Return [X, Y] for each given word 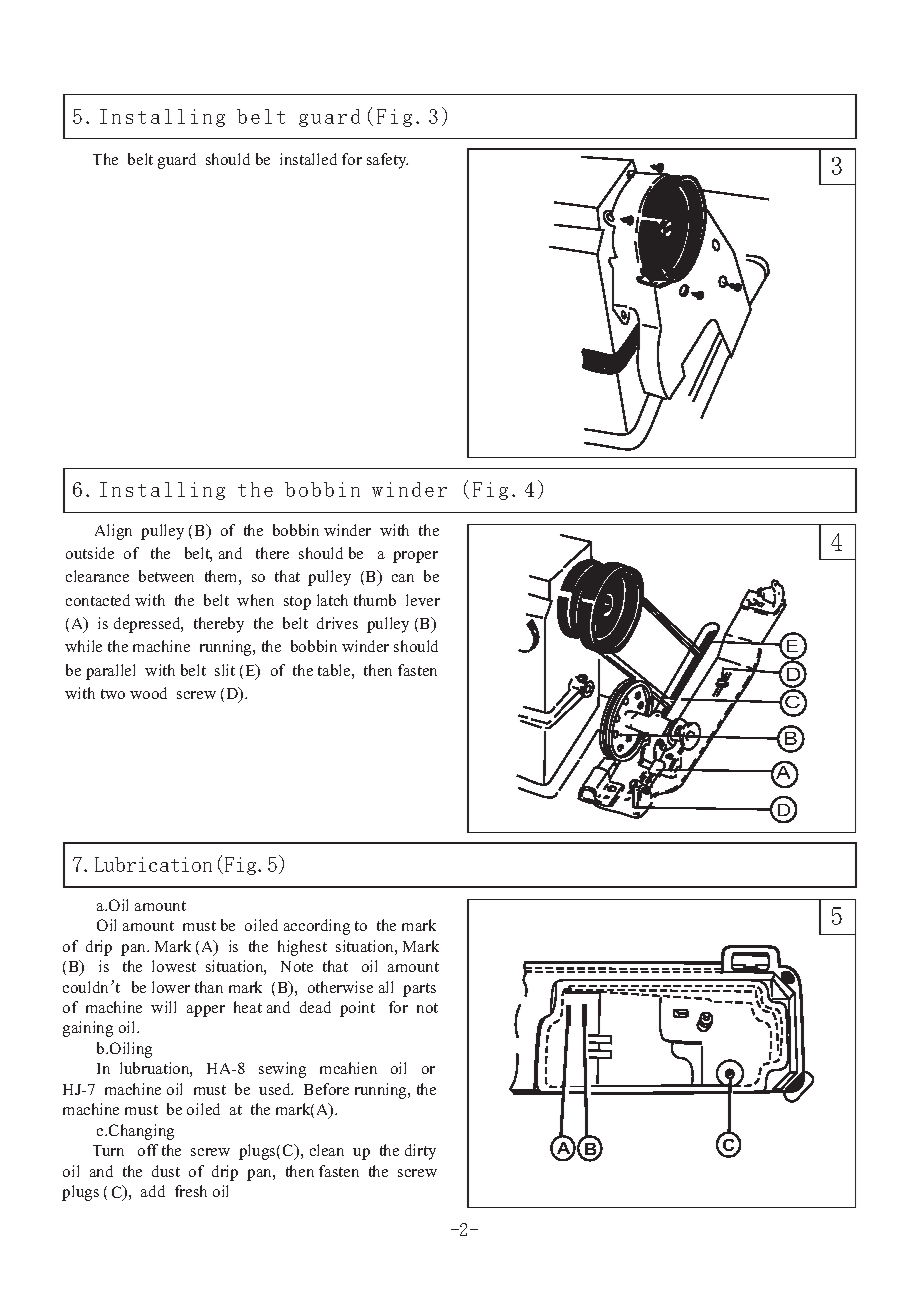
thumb [375, 600]
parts [419, 990]
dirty [420, 1152]
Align [113, 532]
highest [302, 948]
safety [387, 161]
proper [415, 557]
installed [308, 159]
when [255, 600]
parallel [110, 672]
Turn [108, 1150]
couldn [87, 987]
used [276, 1089]
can [403, 578]
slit [225, 670]
